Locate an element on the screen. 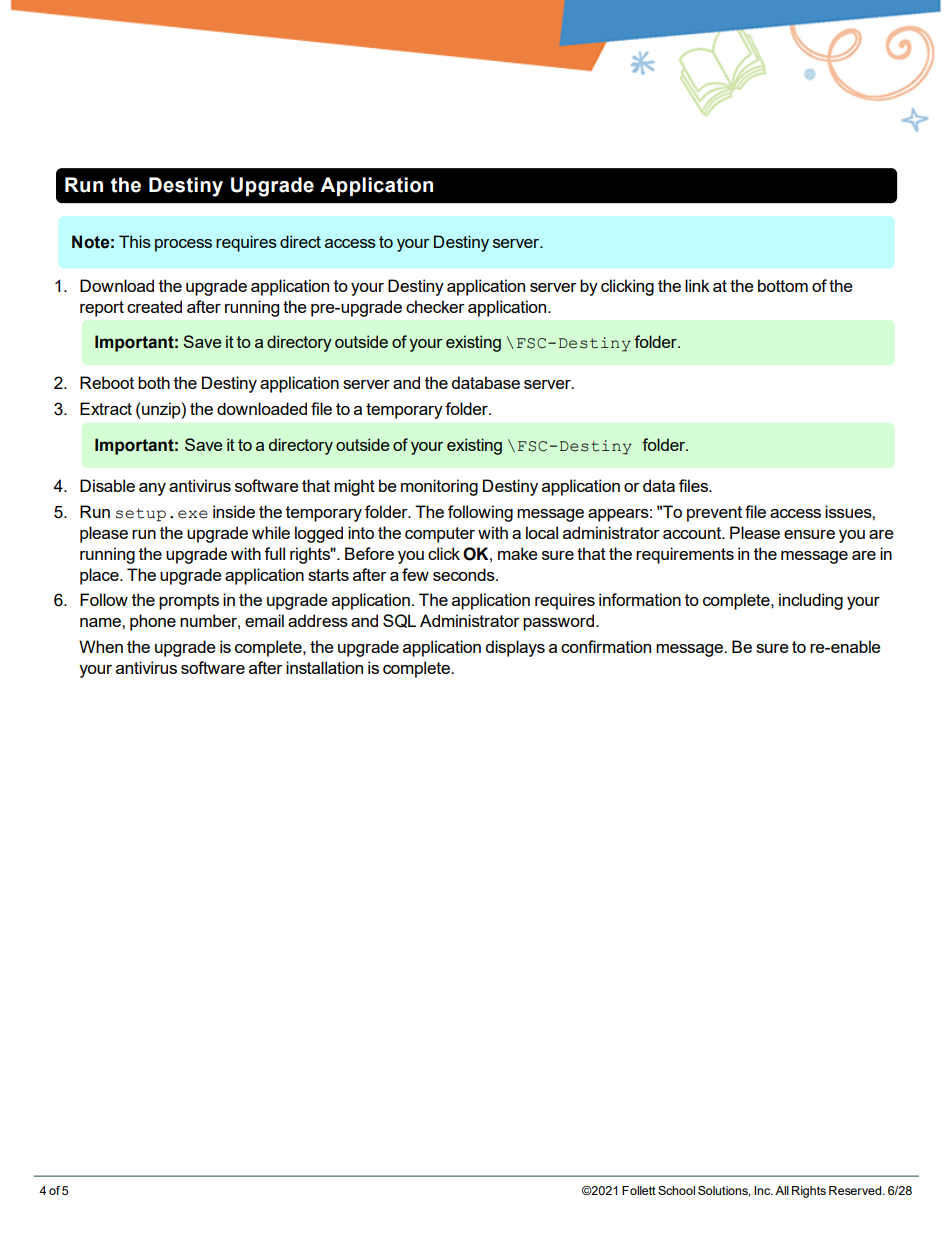  Follett is located at coordinates (639, 1190).
